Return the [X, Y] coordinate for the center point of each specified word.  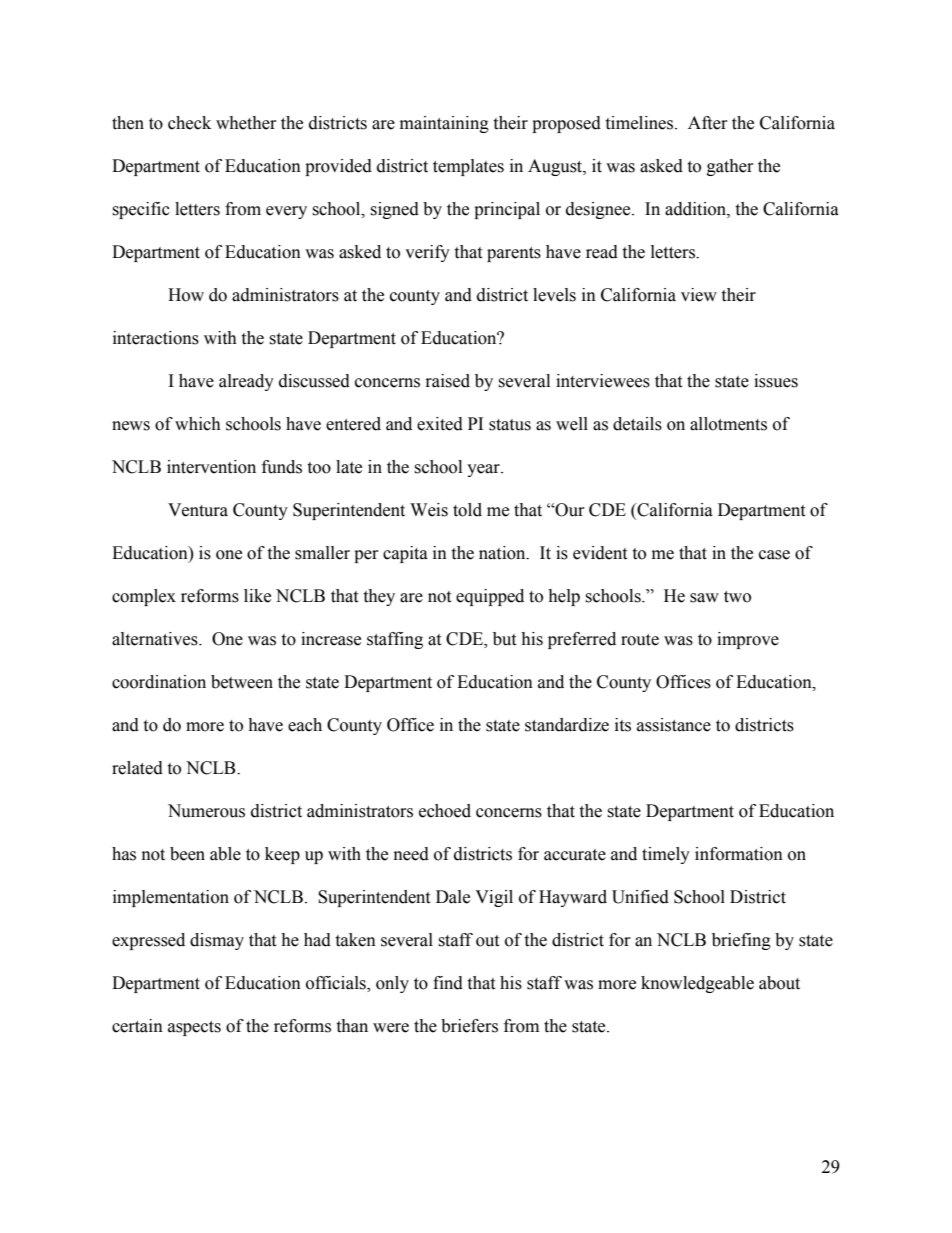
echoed [445, 811]
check [189, 123]
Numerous [206, 811]
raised [448, 381]
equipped [490, 597]
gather [730, 167]
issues [776, 381]
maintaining [444, 124]
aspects [194, 1028]
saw [704, 598]
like [257, 596]
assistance [674, 725]
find [448, 983]
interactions [156, 338]
